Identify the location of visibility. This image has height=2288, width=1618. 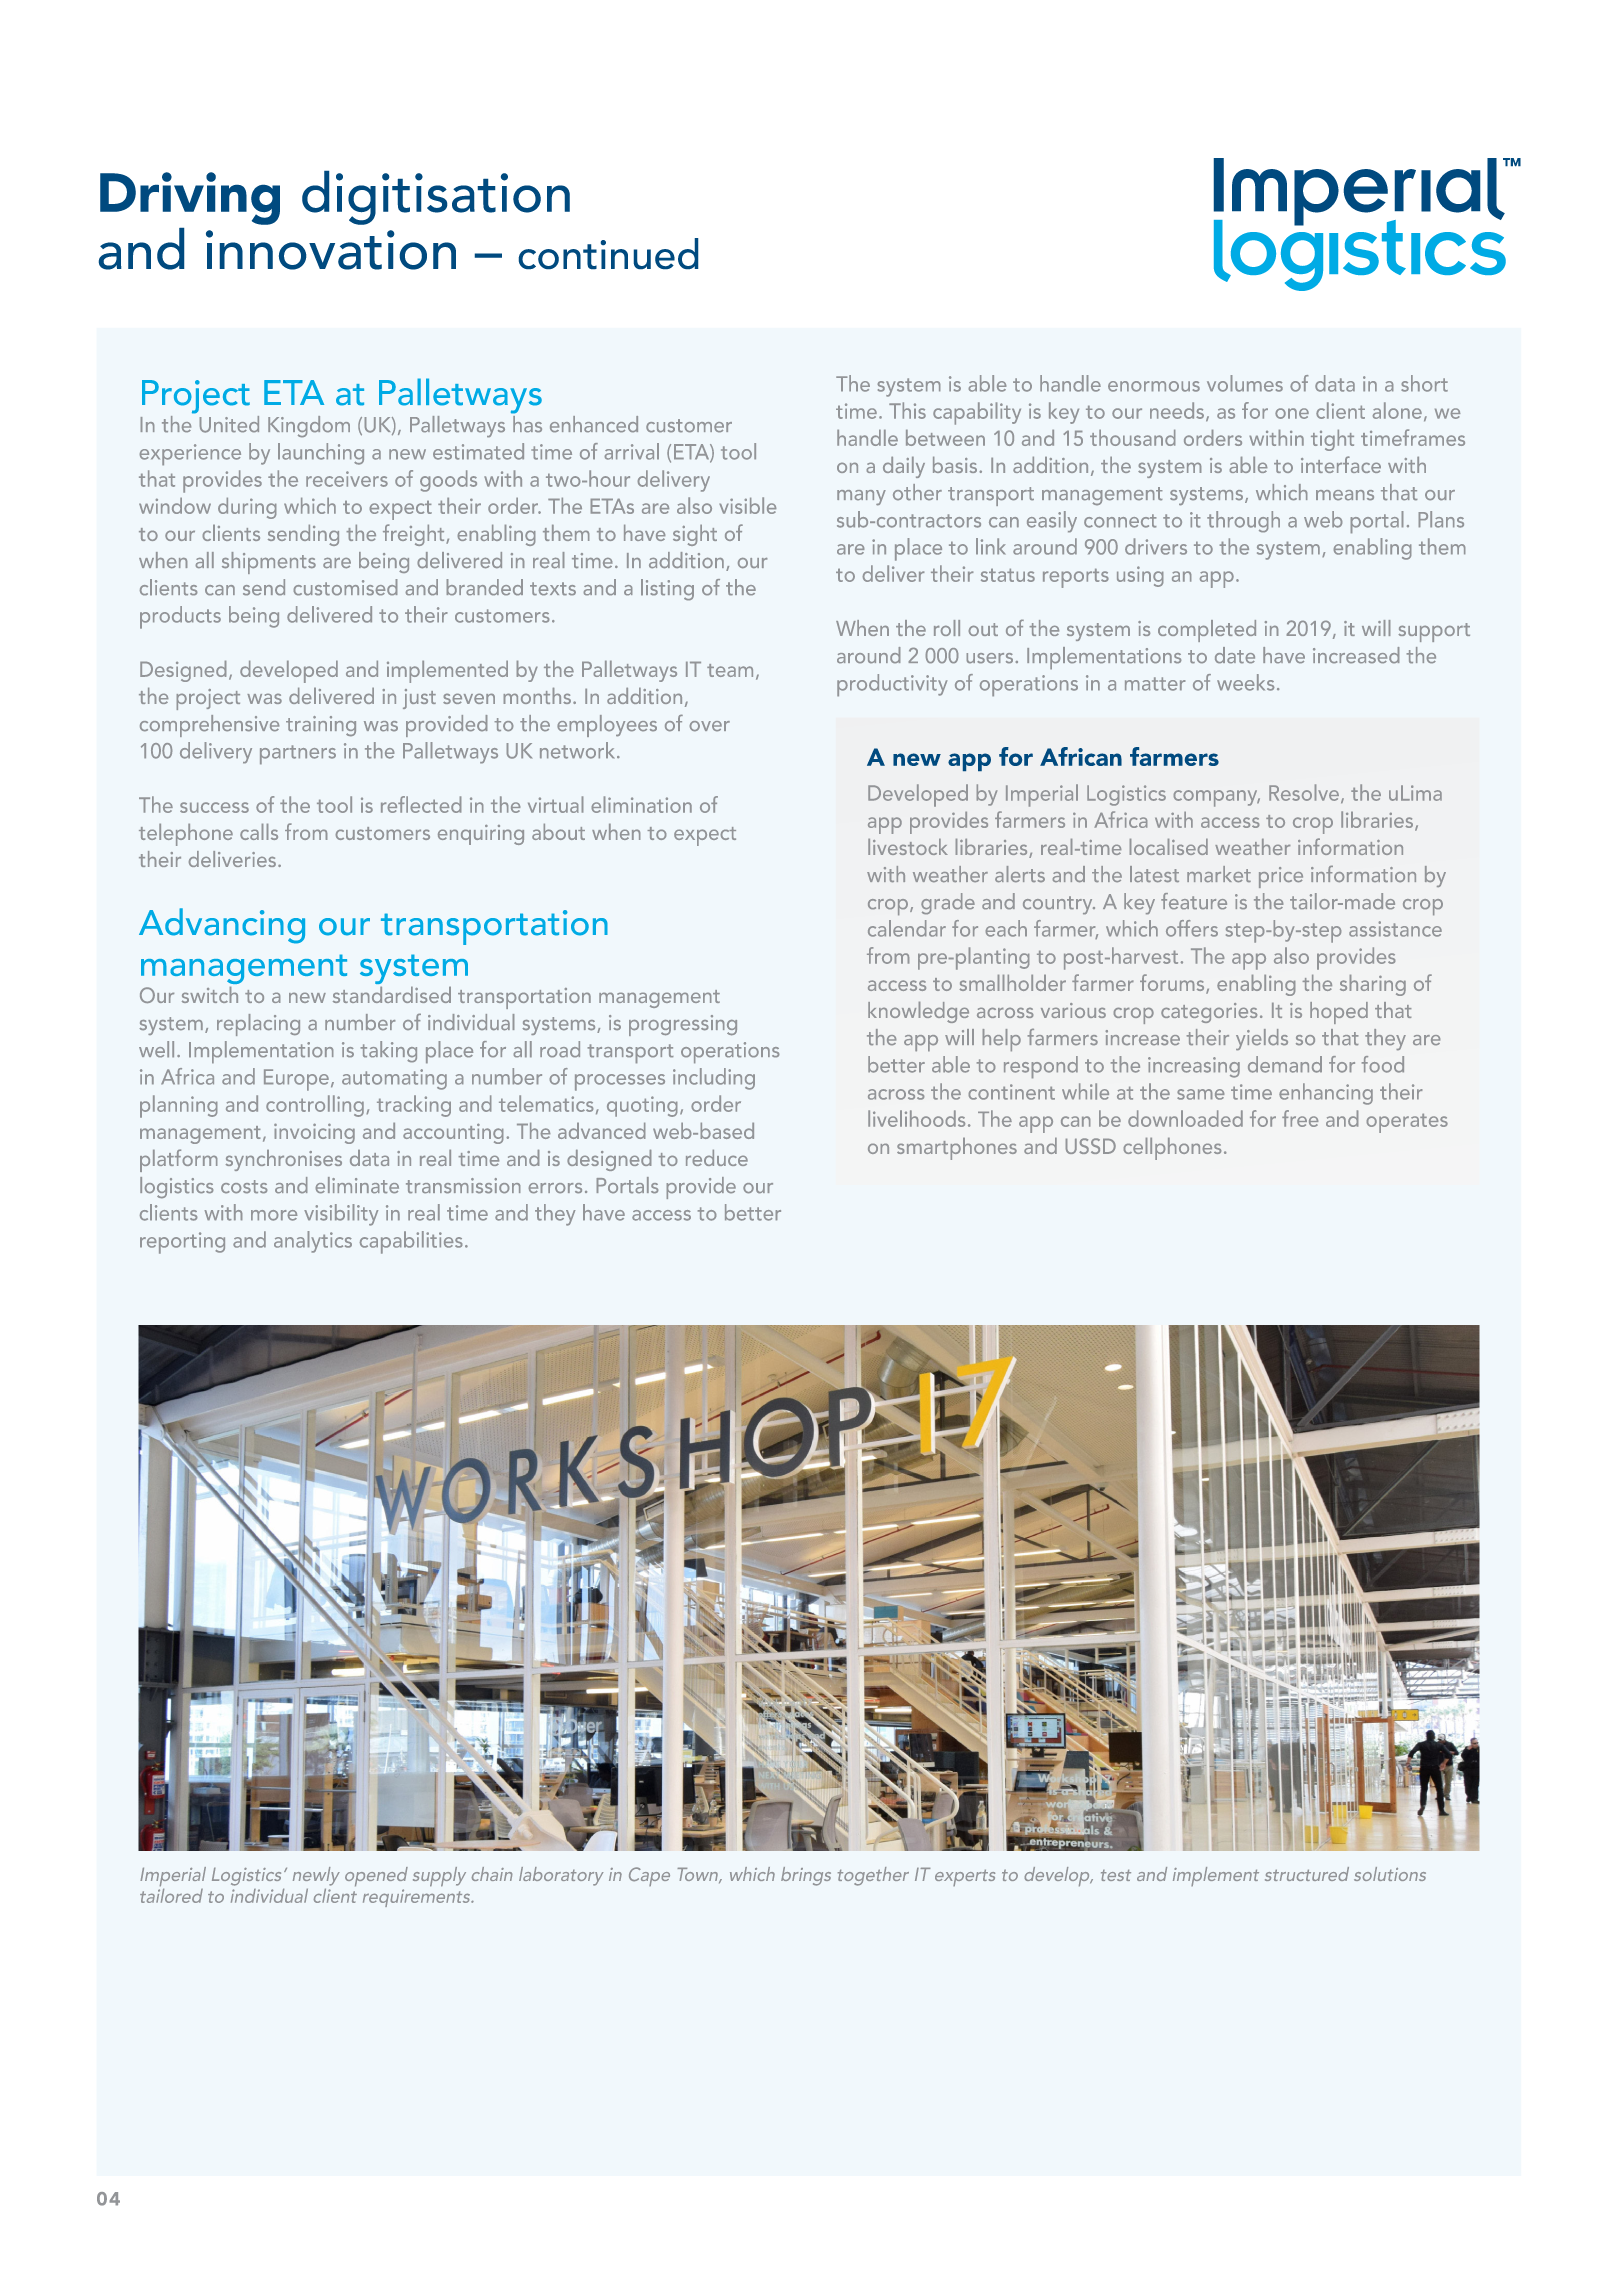
(341, 1215).
